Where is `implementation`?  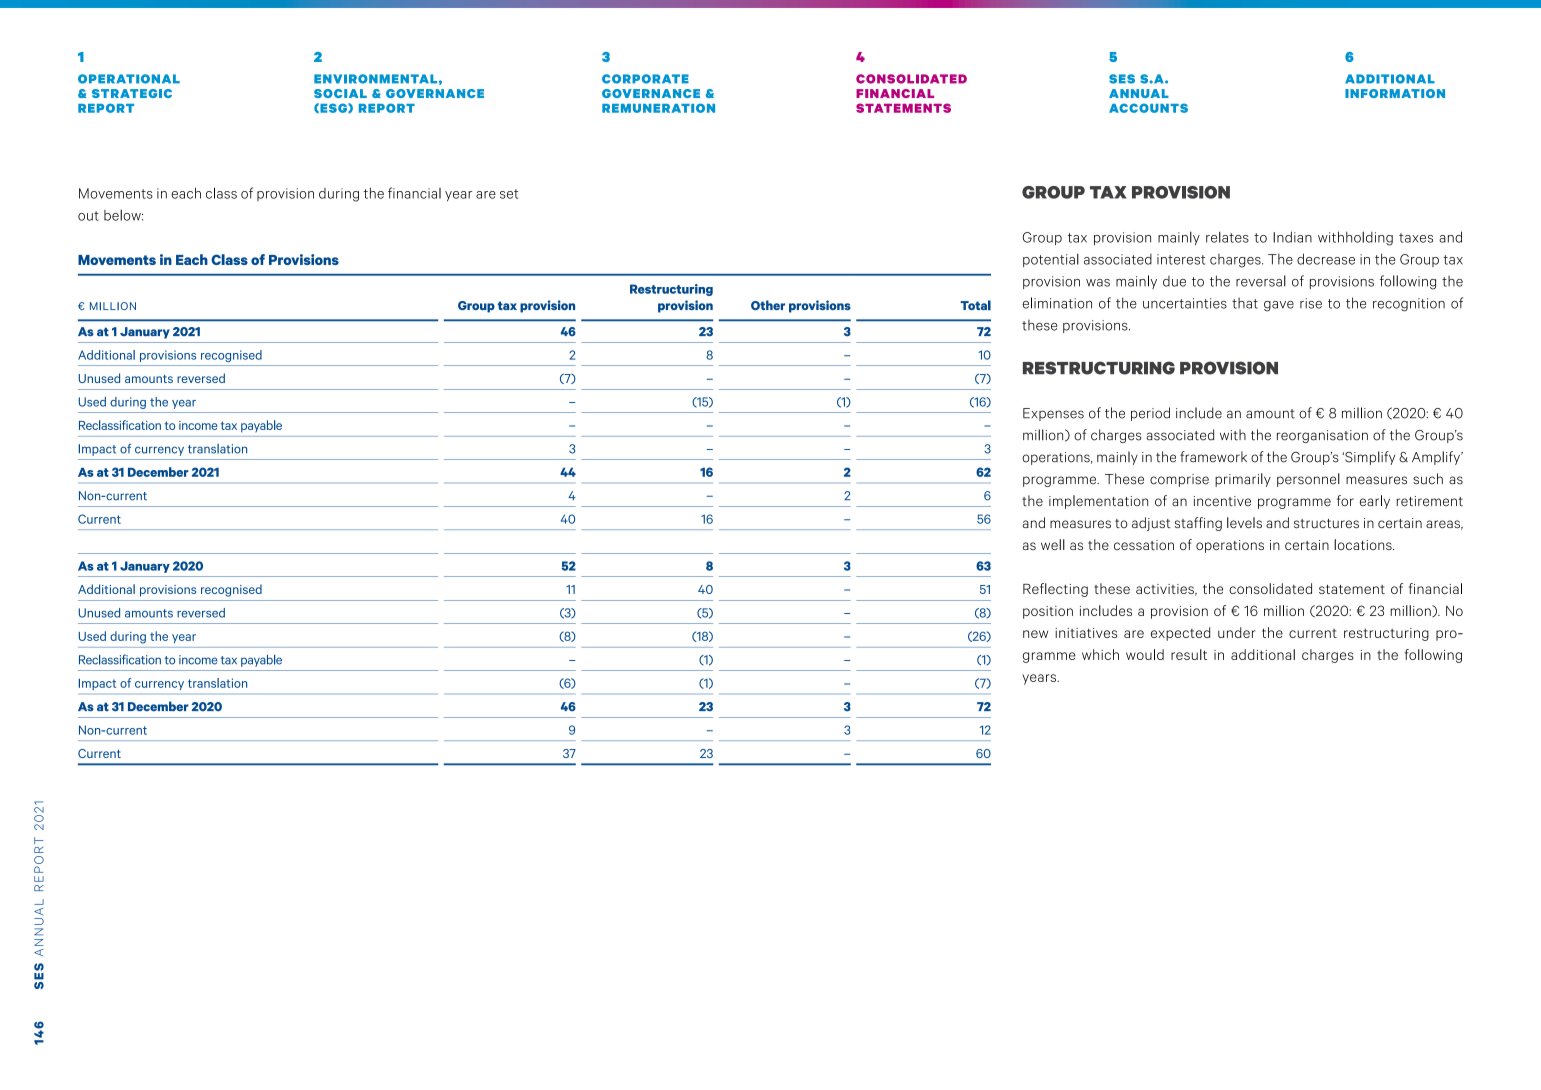 implementation is located at coordinates (1098, 502).
